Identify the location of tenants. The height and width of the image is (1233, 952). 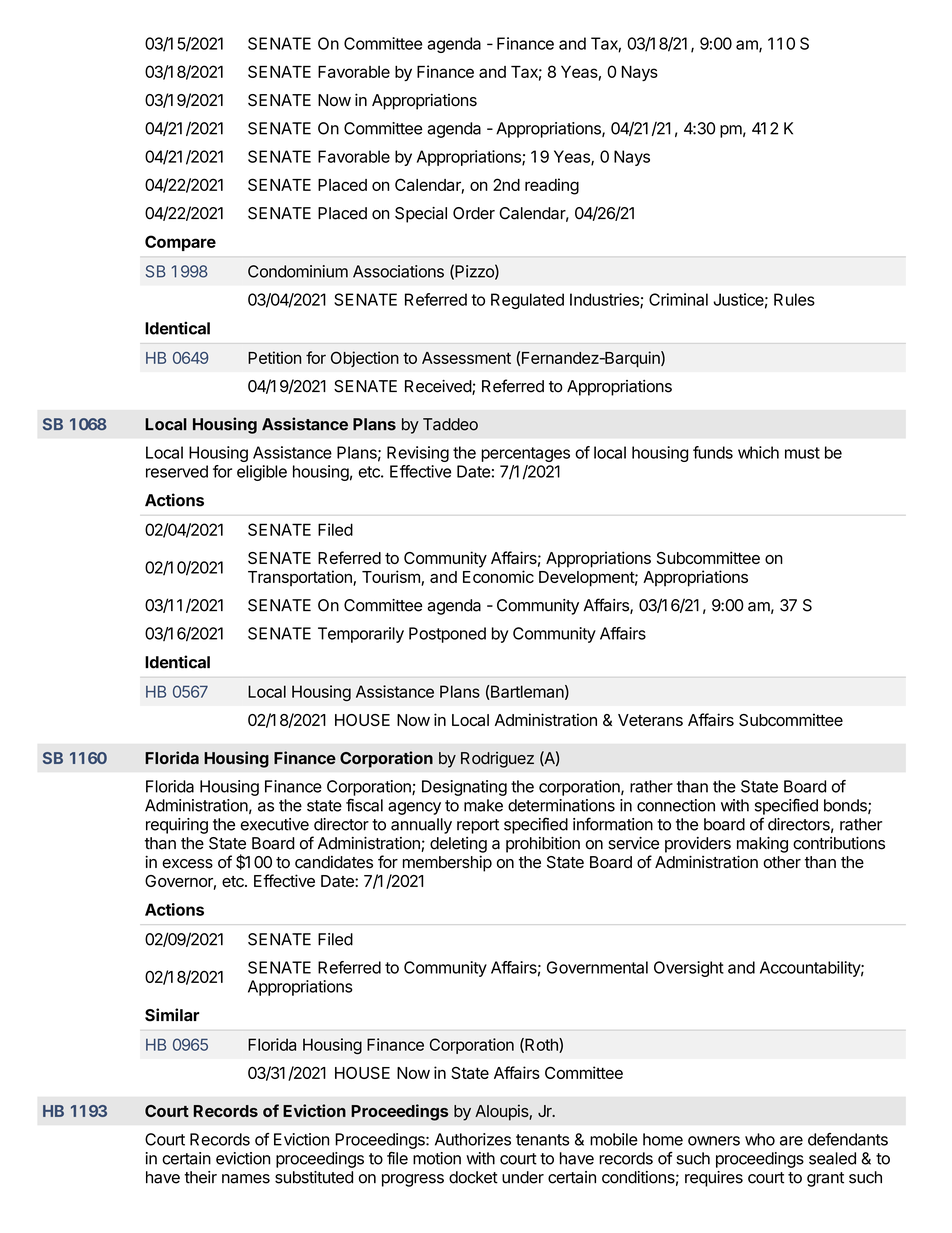
(542, 1140).
